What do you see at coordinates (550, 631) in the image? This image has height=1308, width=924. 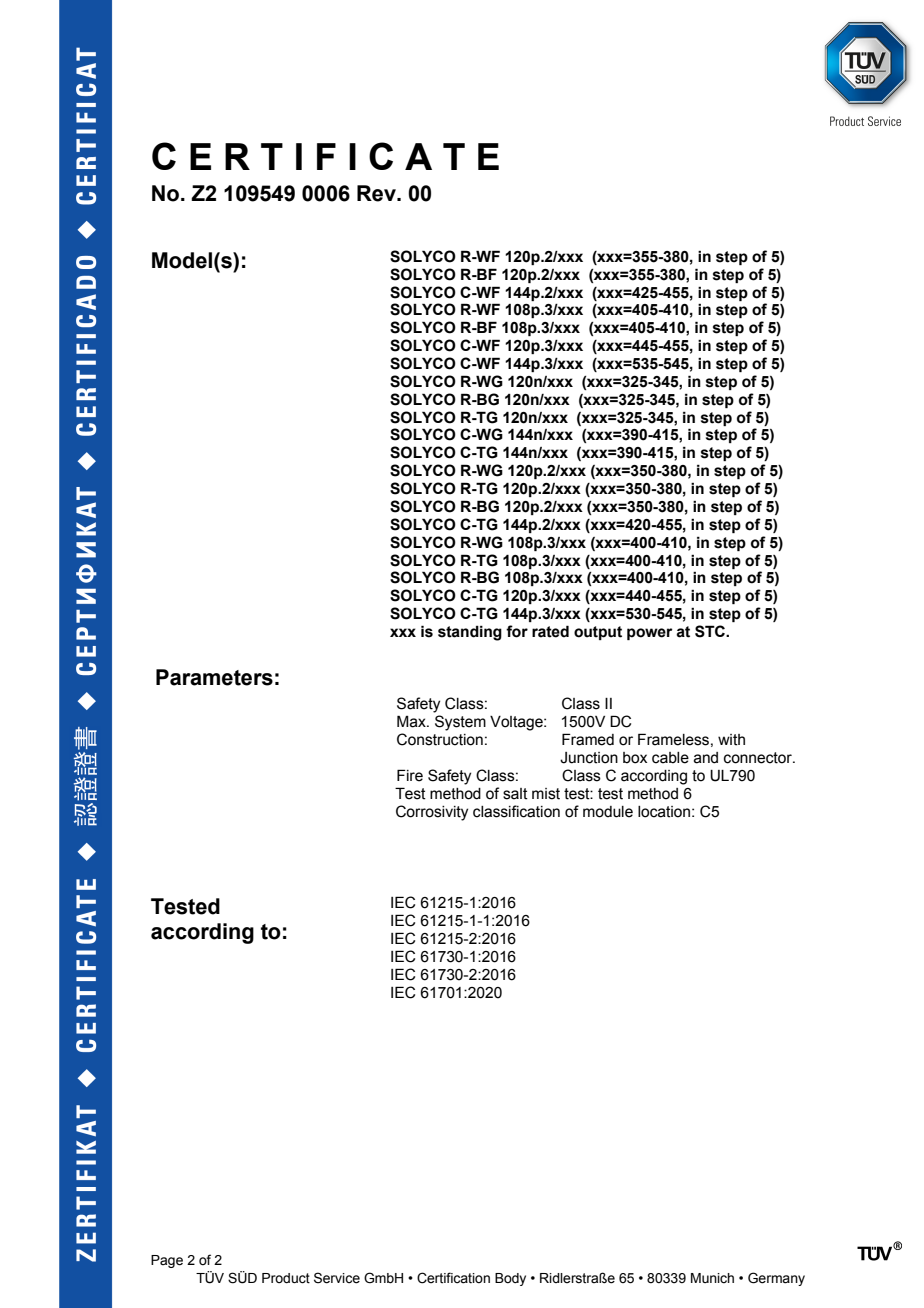 I see `rated` at bounding box center [550, 631].
